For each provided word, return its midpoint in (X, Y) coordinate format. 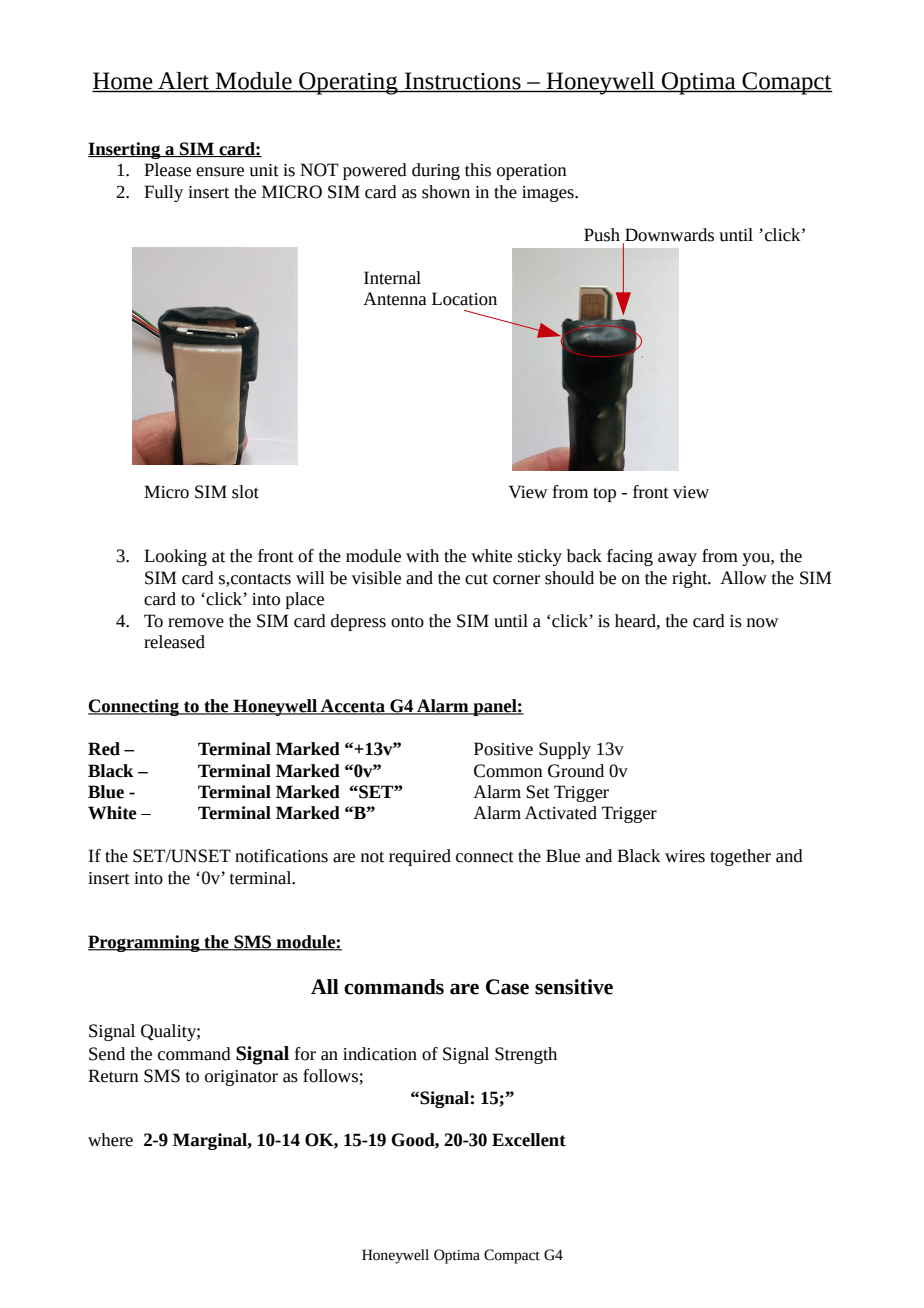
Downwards (669, 235)
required (420, 857)
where (110, 1140)
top (604, 494)
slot (245, 492)
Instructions (463, 82)
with (422, 556)
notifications (281, 856)
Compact (512, 1256)
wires (685, 856)
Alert (183, 82)
